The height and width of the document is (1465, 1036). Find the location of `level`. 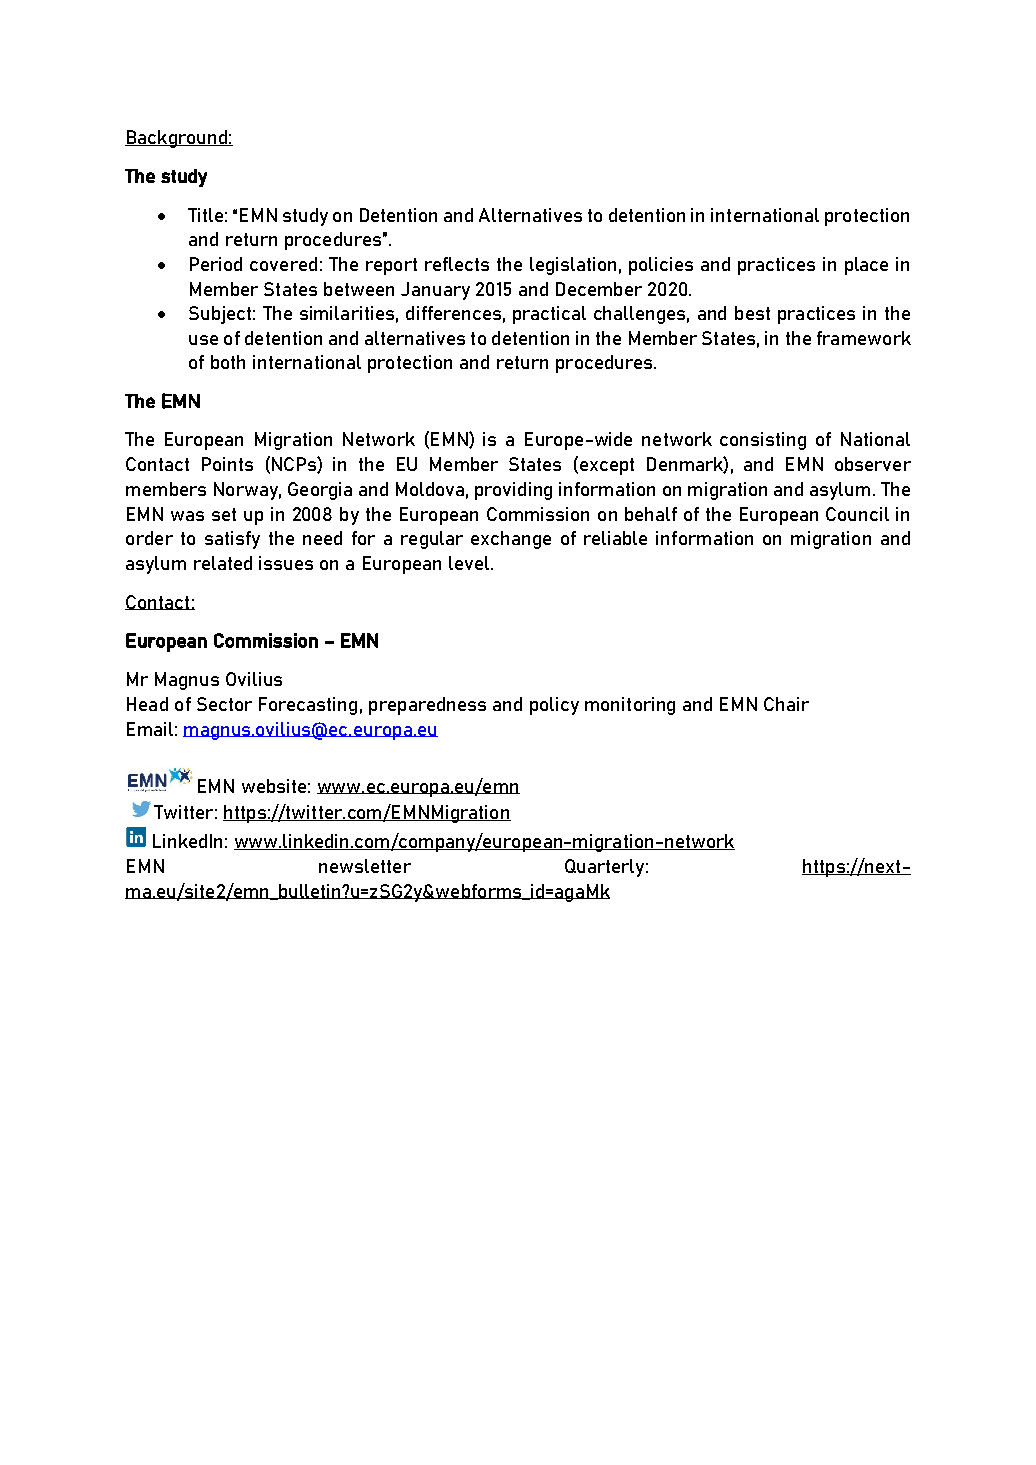

level is located at coordinates (469, 563).
